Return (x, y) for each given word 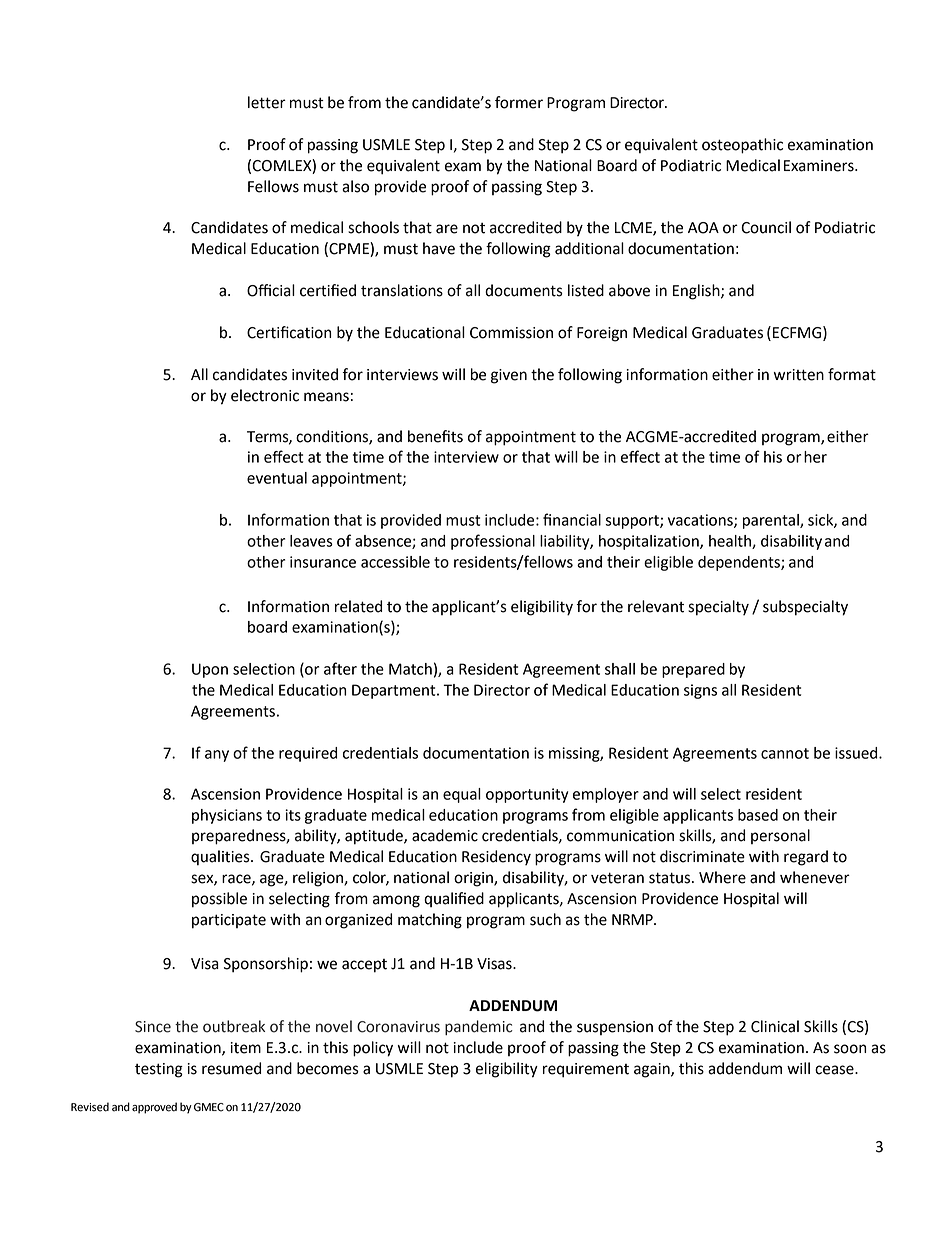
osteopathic (742, 146)
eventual (277, 478)
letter (267, 102)
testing (159, 1070)
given (509, 376)
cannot (785, 753)
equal (462, 795)
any (217, 756)
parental (772, 521)
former (519, 102)
